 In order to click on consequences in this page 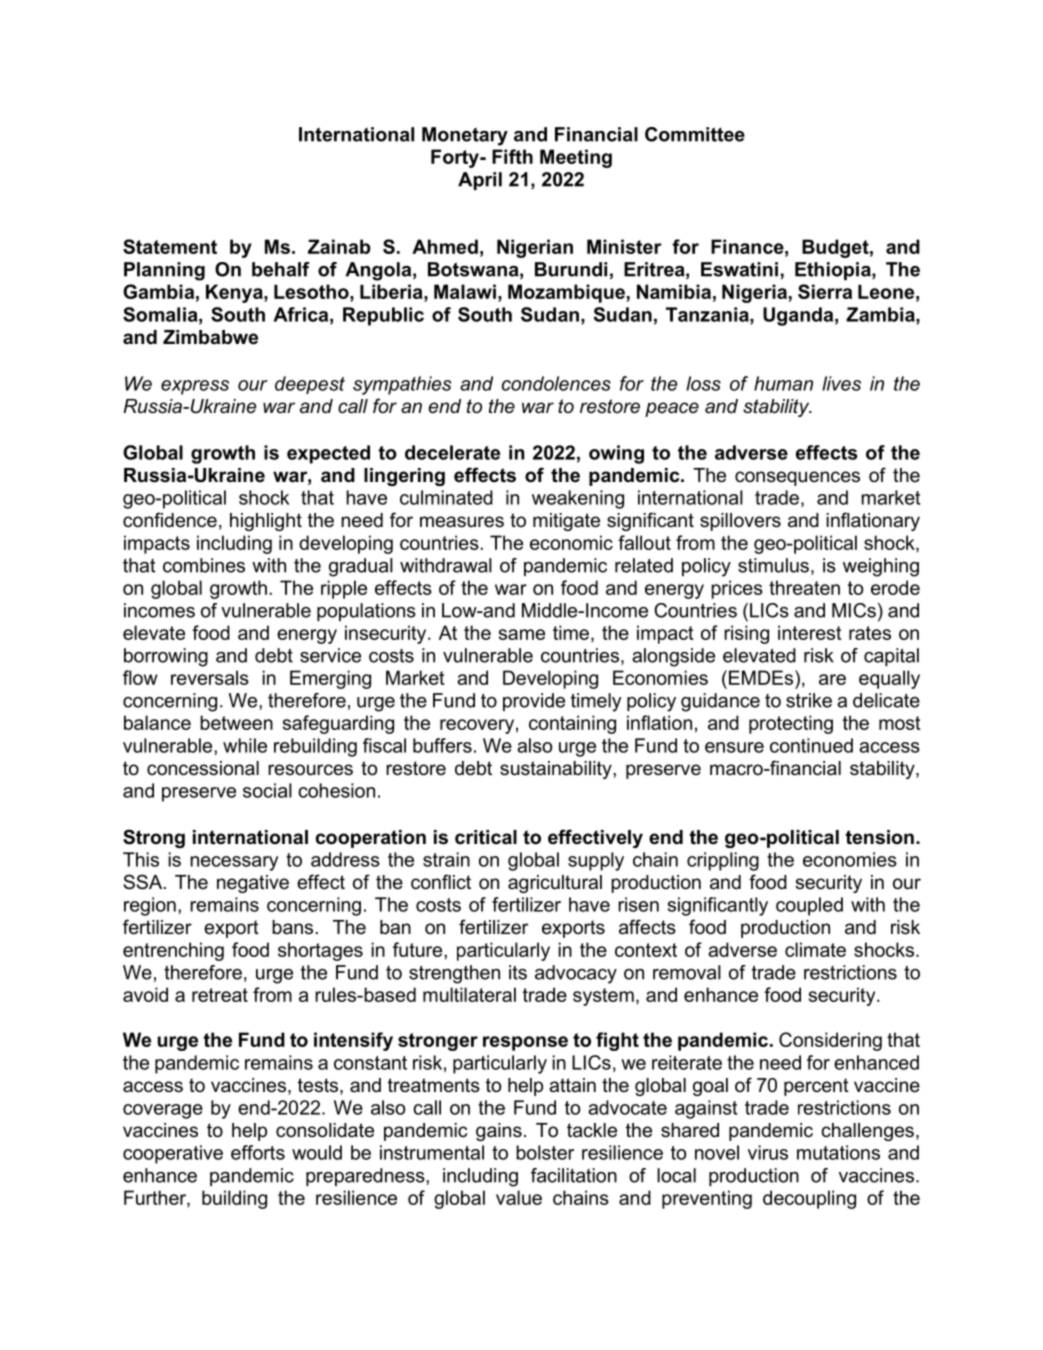, I will do `click(797, 478)`.
